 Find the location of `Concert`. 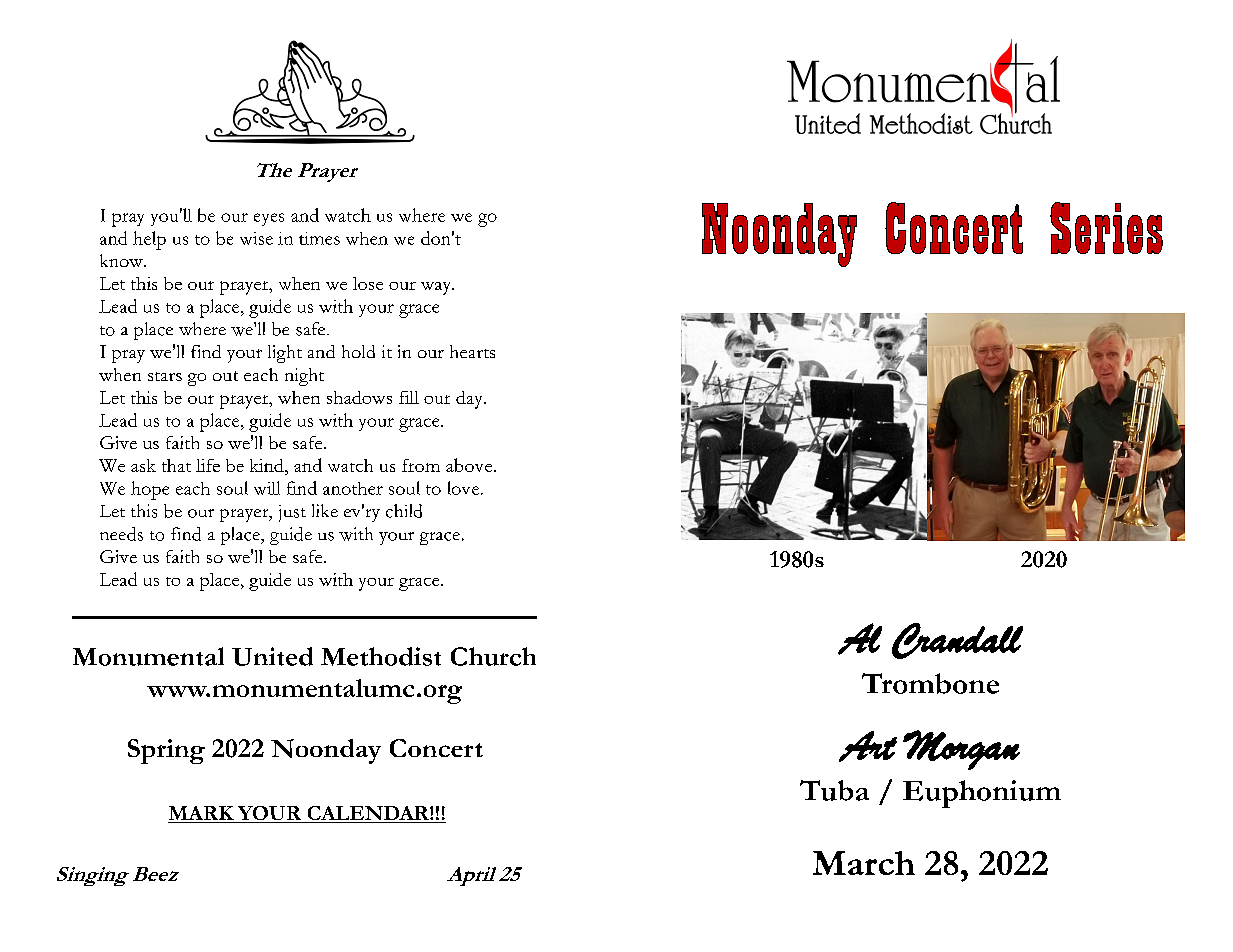

Concert is located at coordinates (436, 748).
